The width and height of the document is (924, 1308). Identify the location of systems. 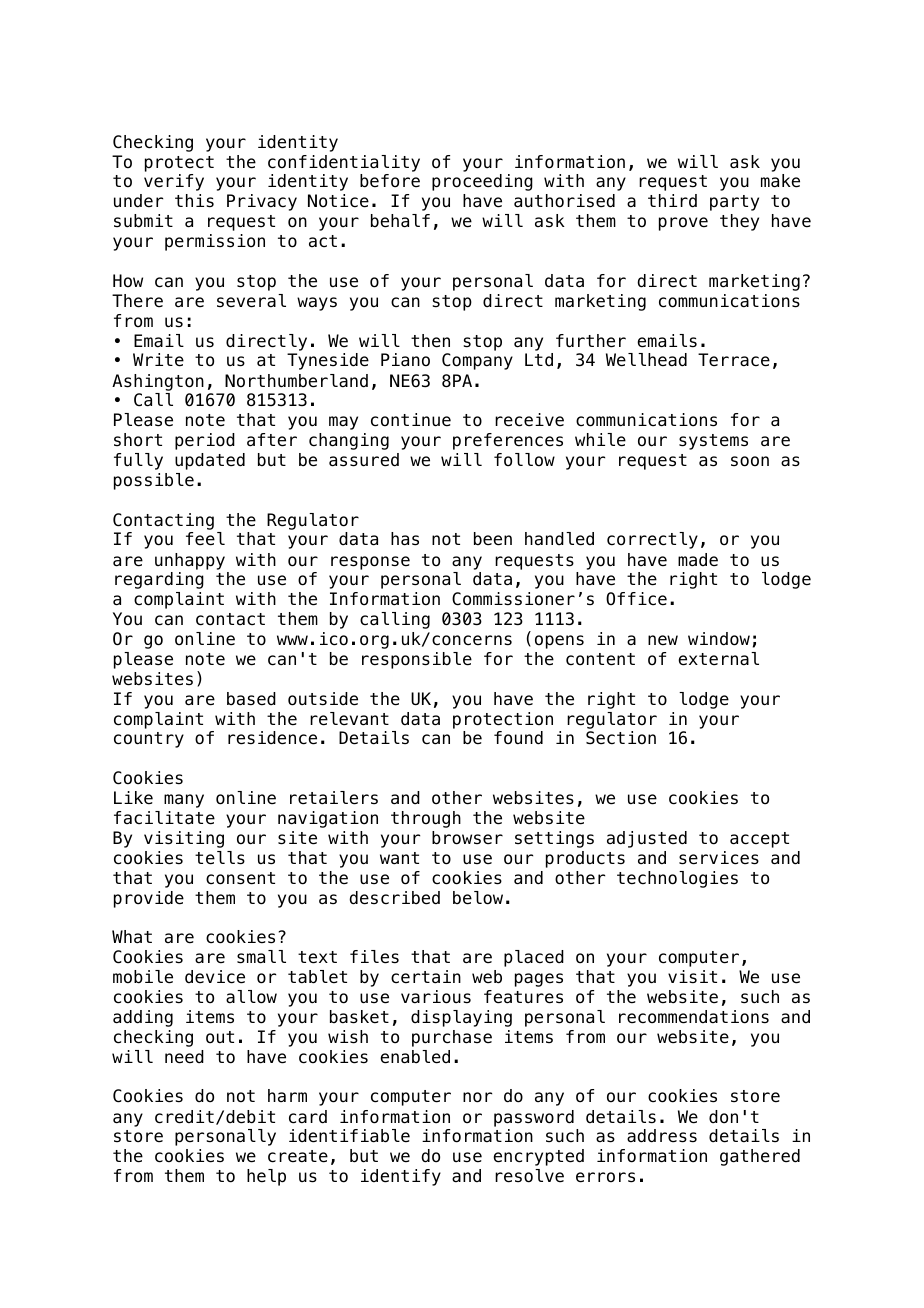
(713, 442).
